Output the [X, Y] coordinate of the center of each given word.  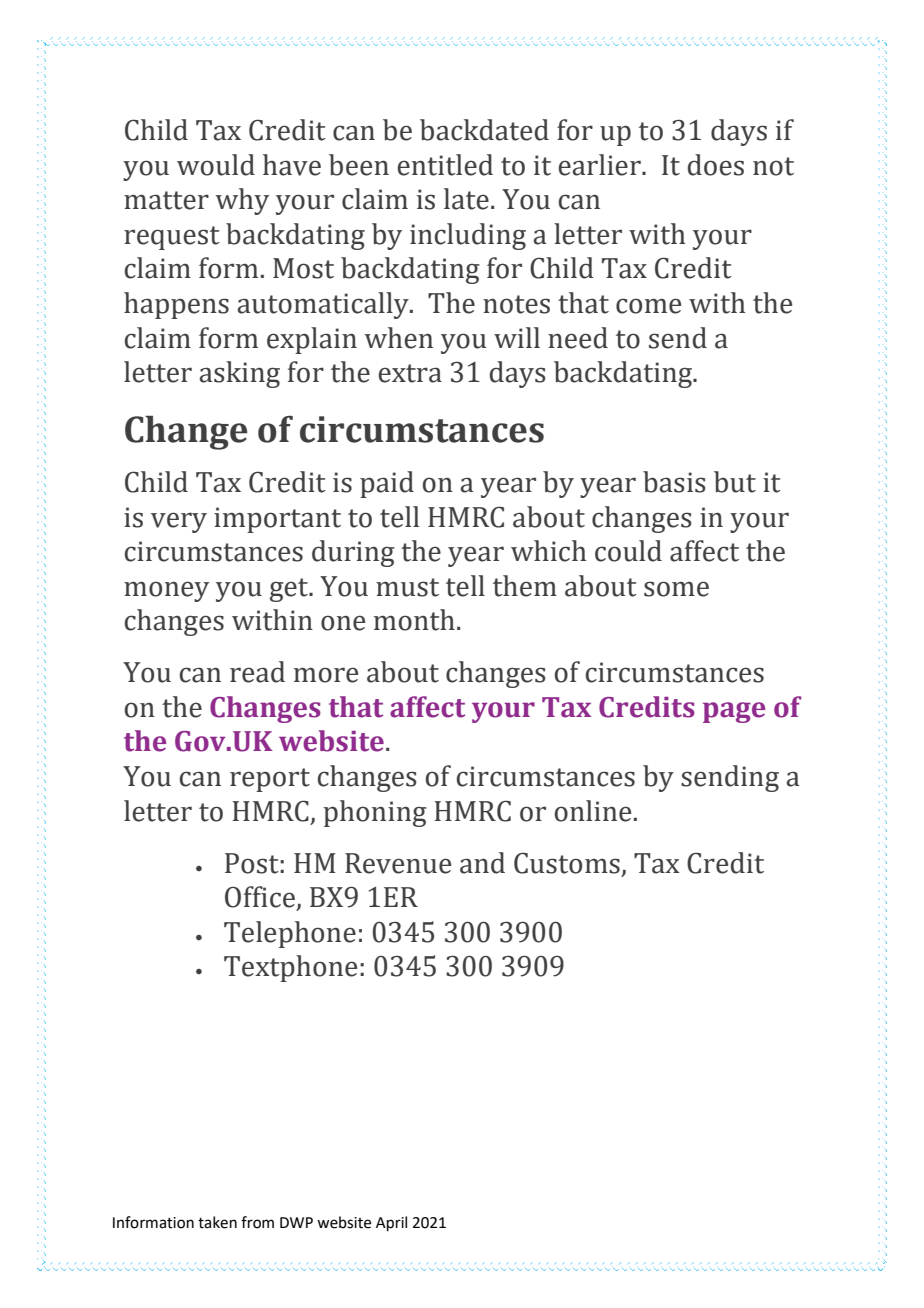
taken [217, 1222]
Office [260, 897]
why [242, 201]
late [466, 199]
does [716, 165]
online [593, 811]
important [277, 520]
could [628, 551]
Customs [567, 863]
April [391, 1223]
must [407, 587]
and [482, 863]
